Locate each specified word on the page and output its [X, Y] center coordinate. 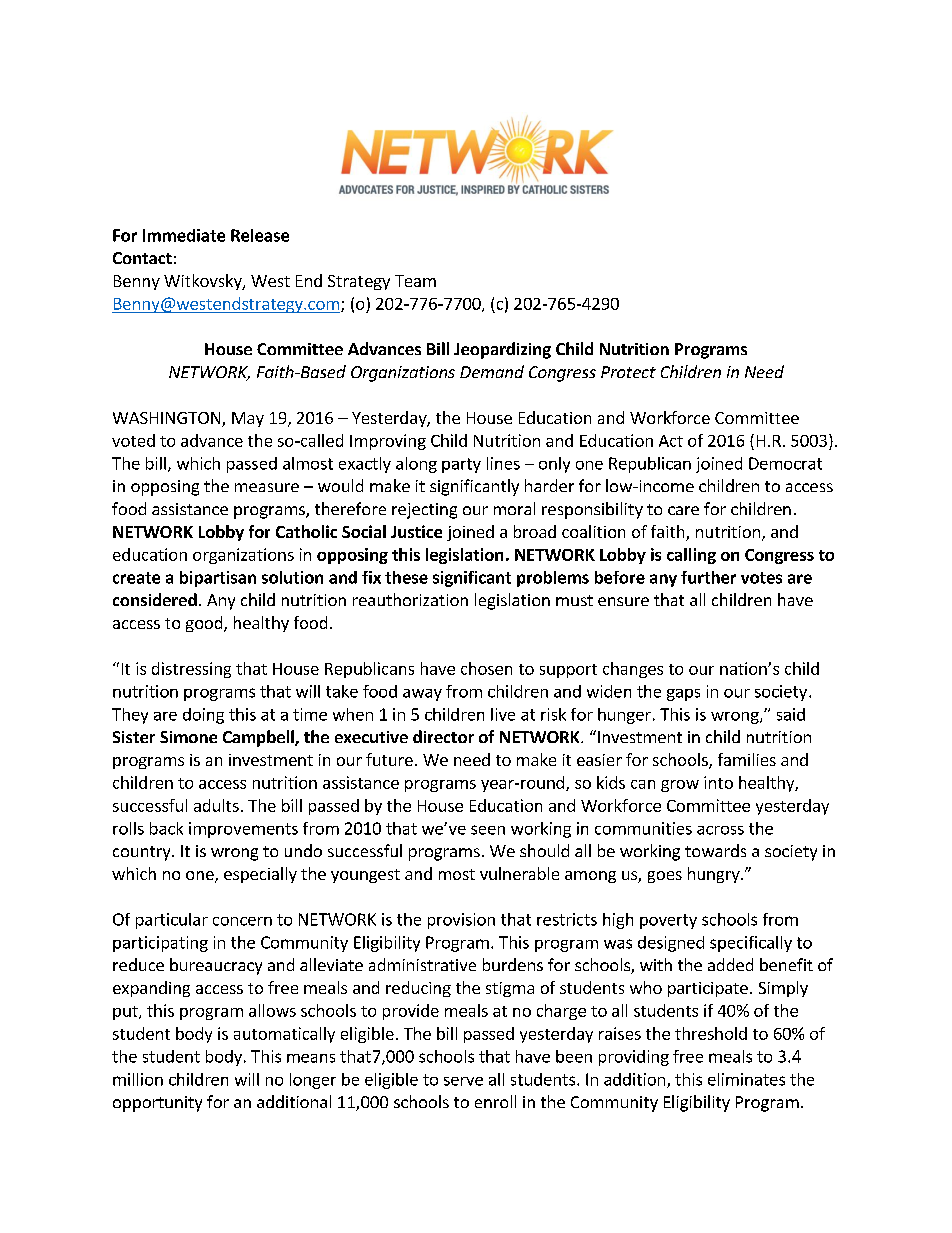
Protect [628, 372]
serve [463, 1081]
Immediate [184, 235]
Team [415, 281]
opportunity [157, 1104]
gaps [683, 695]
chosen [486, 668]
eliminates [746, 1079]
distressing [191, 670]
